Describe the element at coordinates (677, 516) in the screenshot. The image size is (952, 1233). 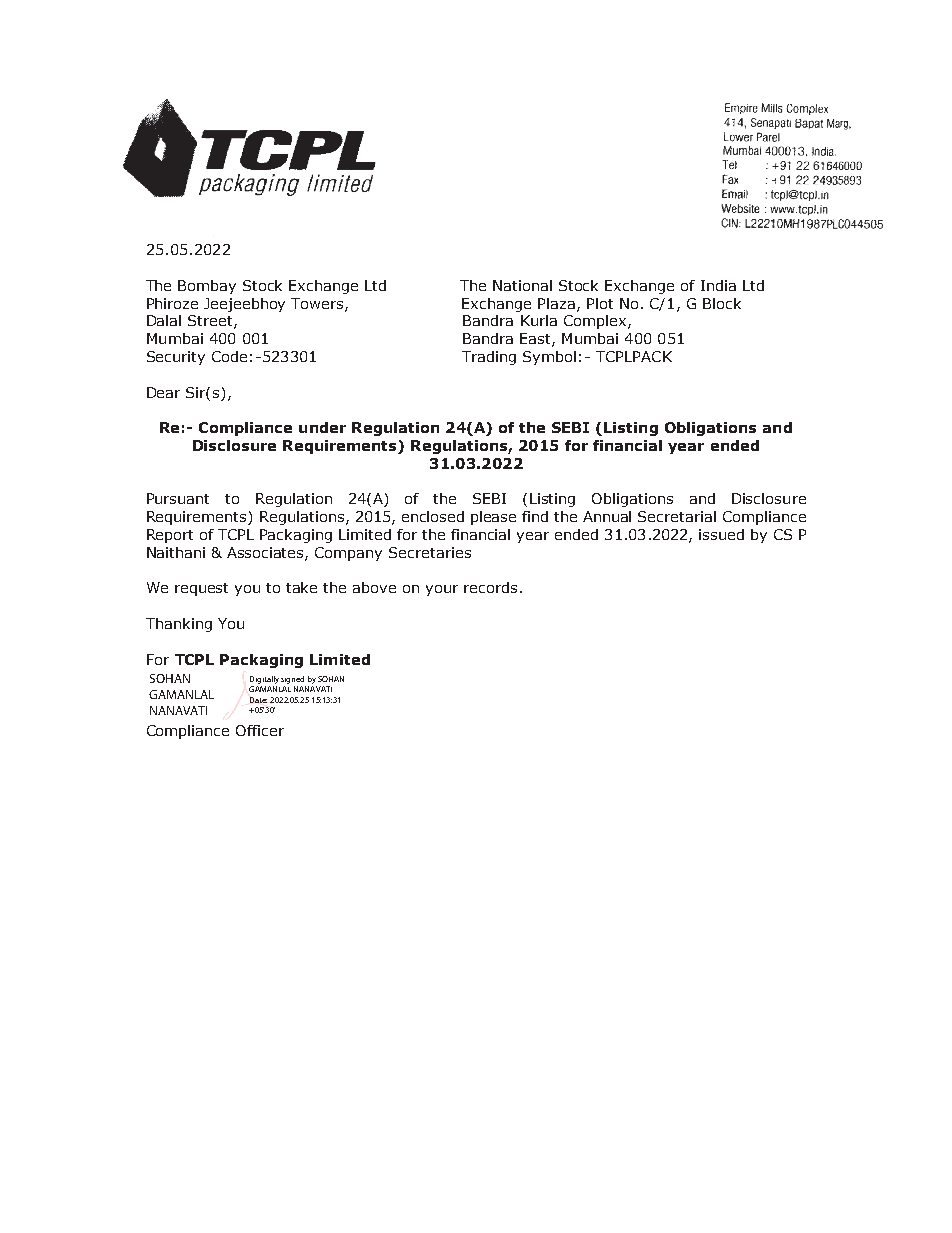
I see `Secretarial` at that location.
